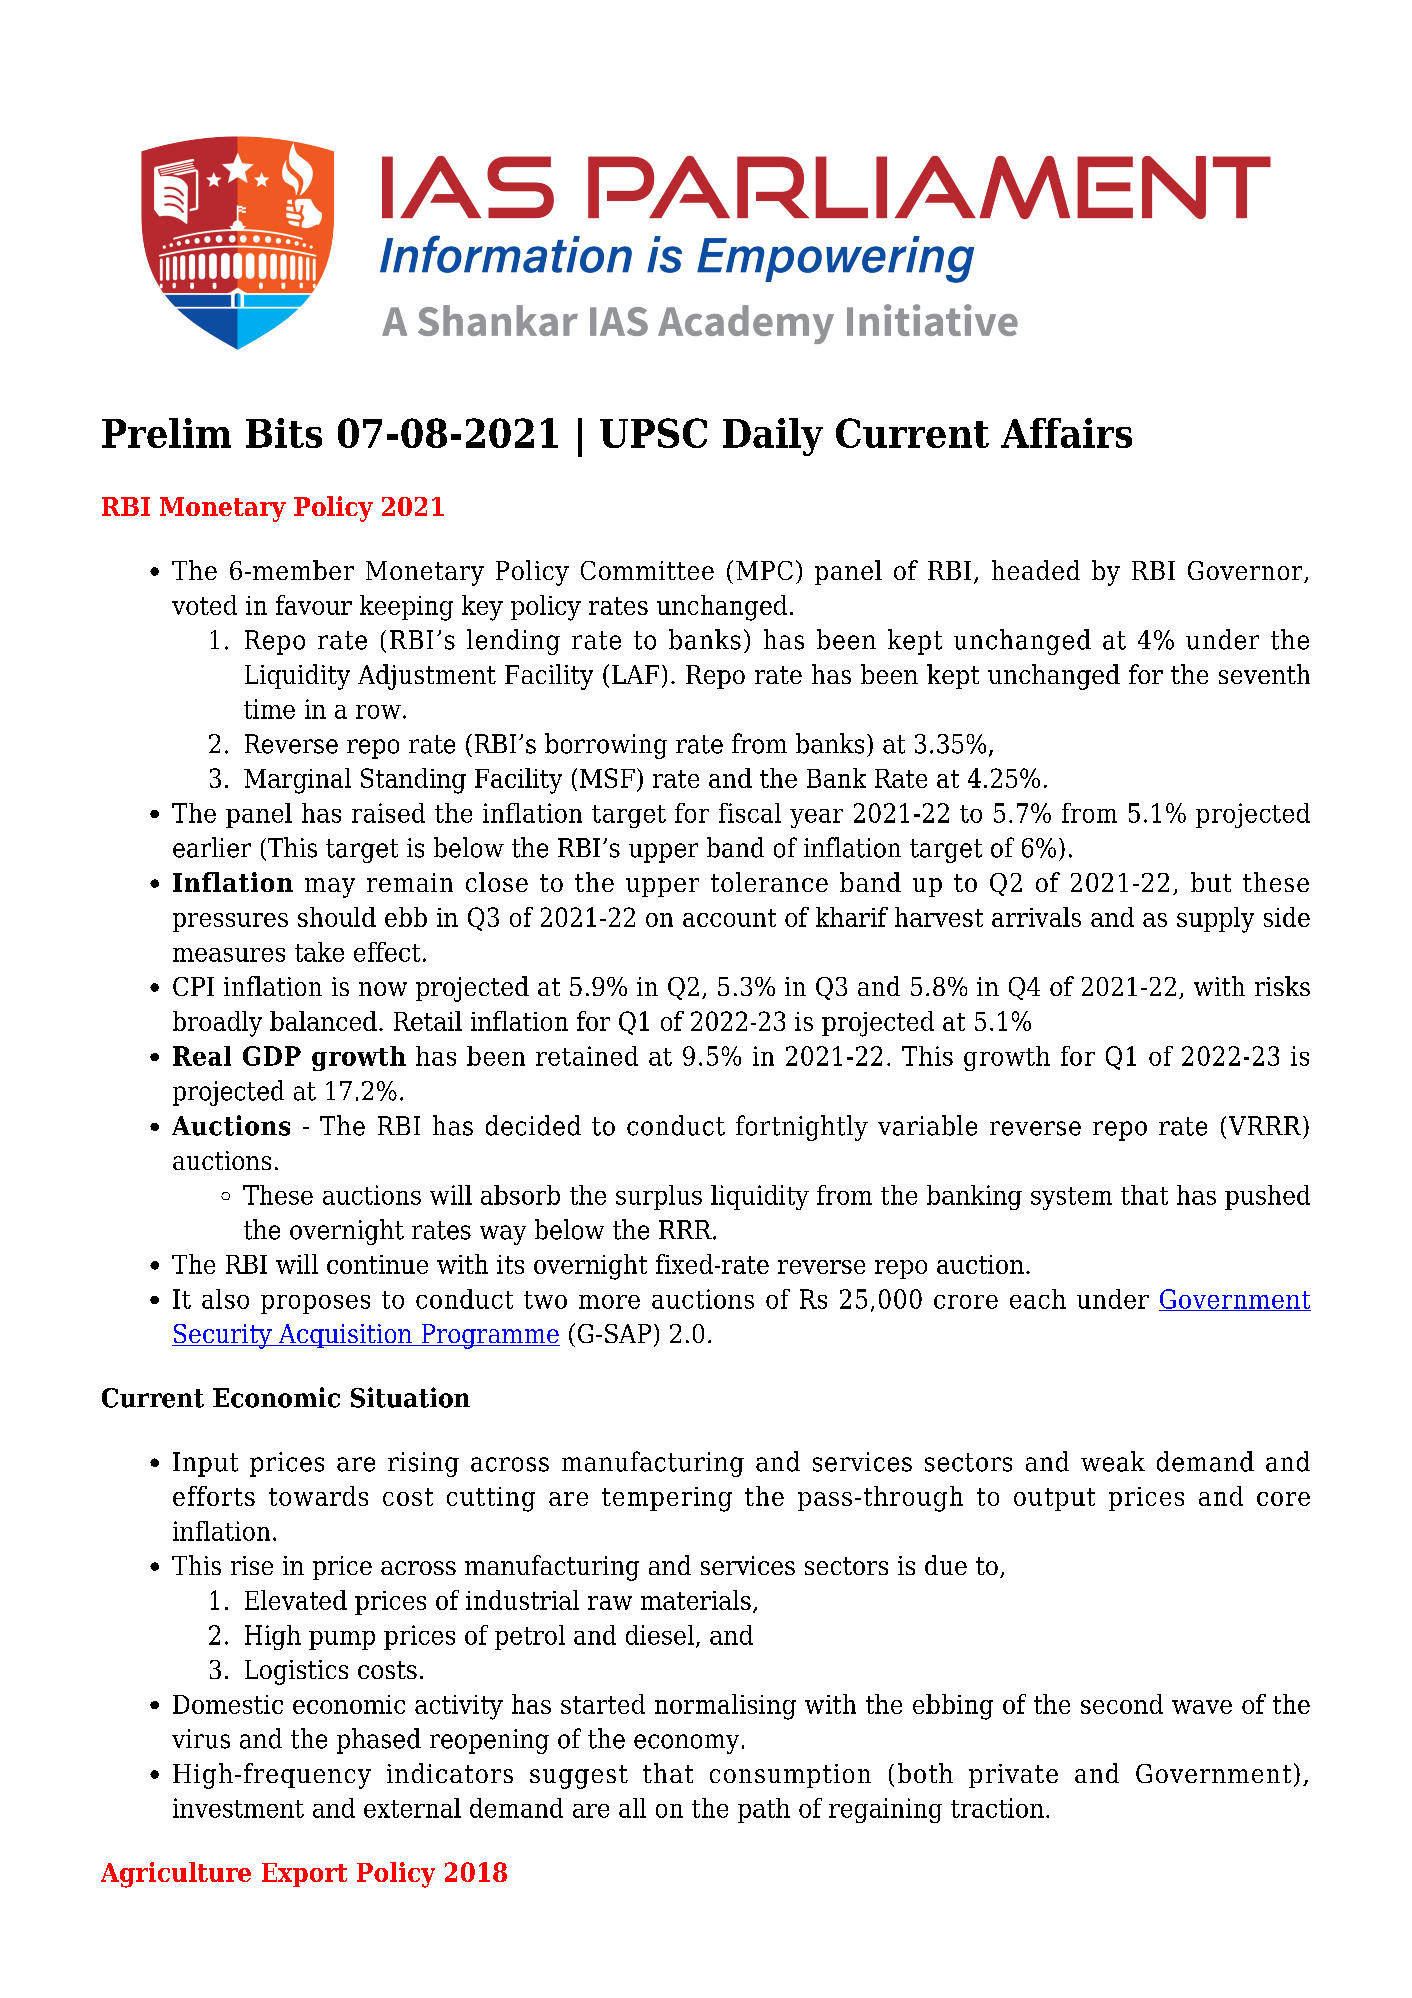  What do you see at coordinates (1066, 433) in the document?
I see `Affairs` at bounding box center [1066, 433].
